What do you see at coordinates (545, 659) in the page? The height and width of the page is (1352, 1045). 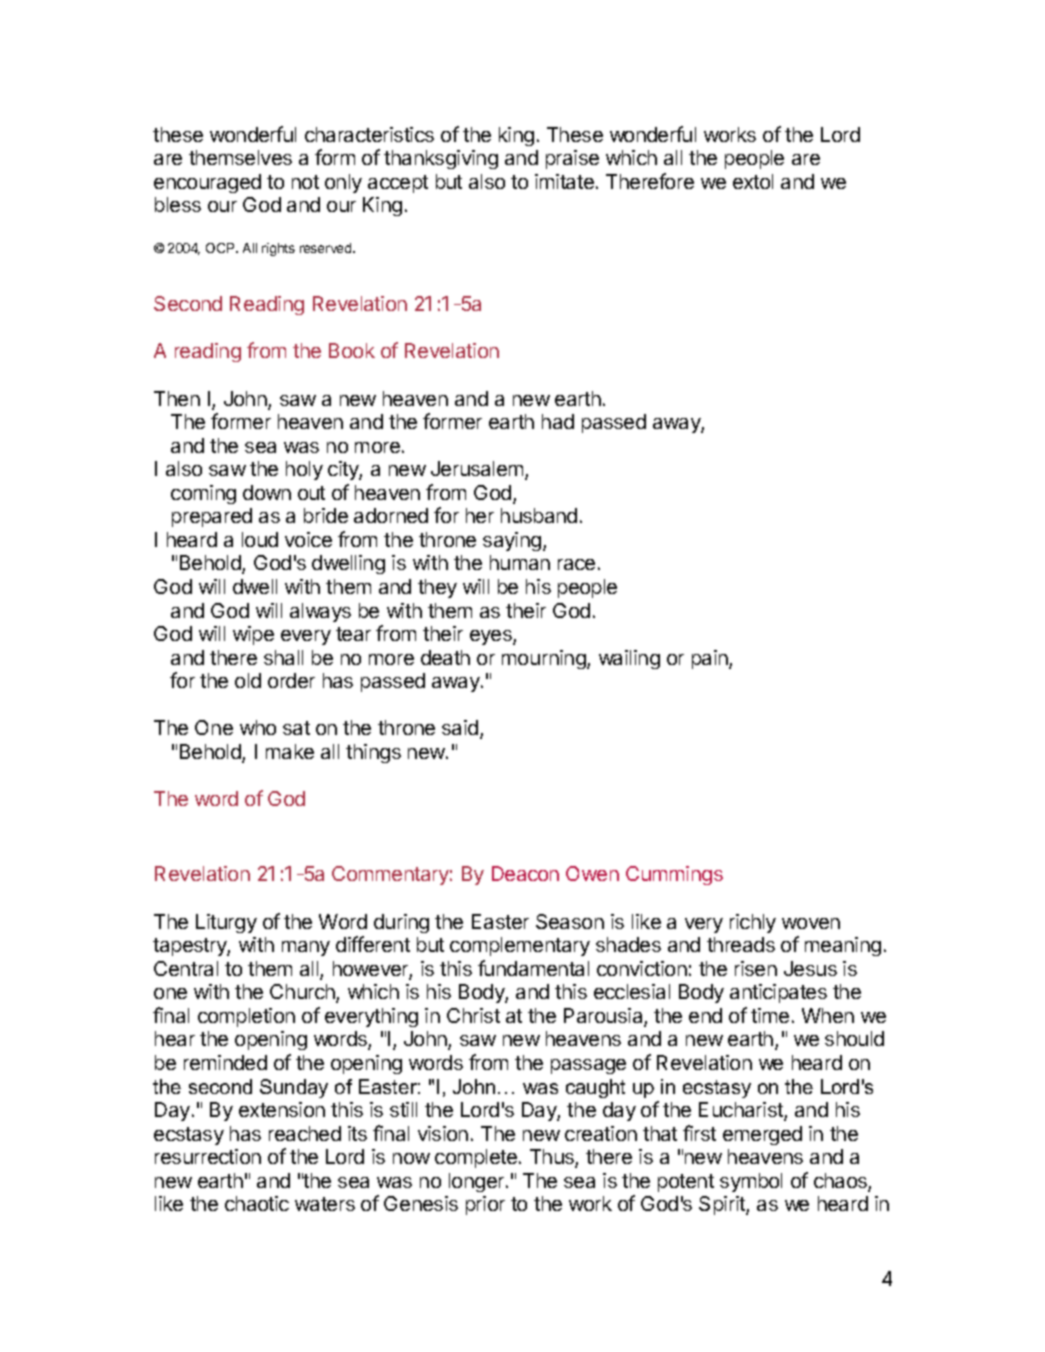 I see `mourning` at bounding box center [545, 659].
